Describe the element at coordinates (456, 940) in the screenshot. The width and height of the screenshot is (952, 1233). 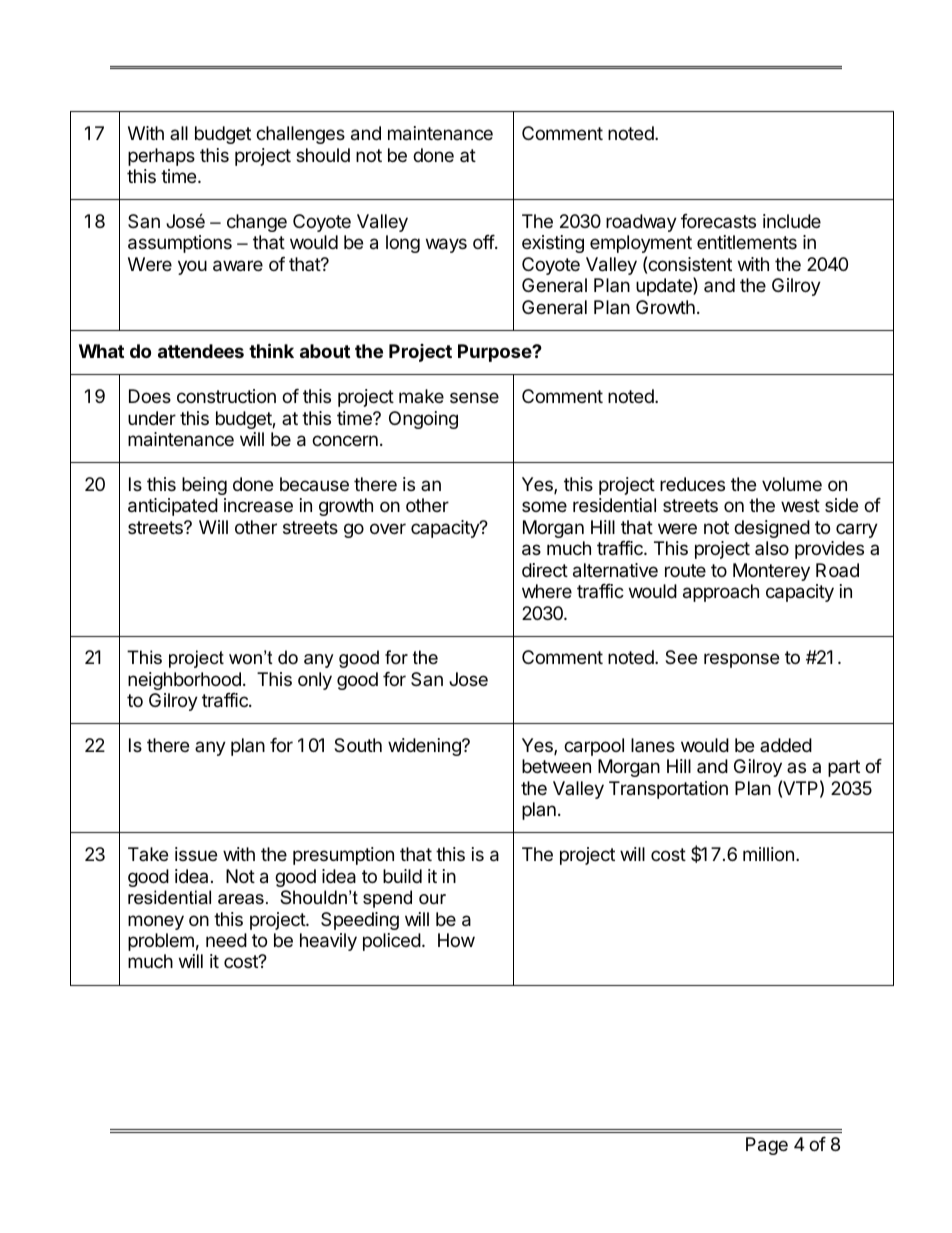
I see `How` at that location.
